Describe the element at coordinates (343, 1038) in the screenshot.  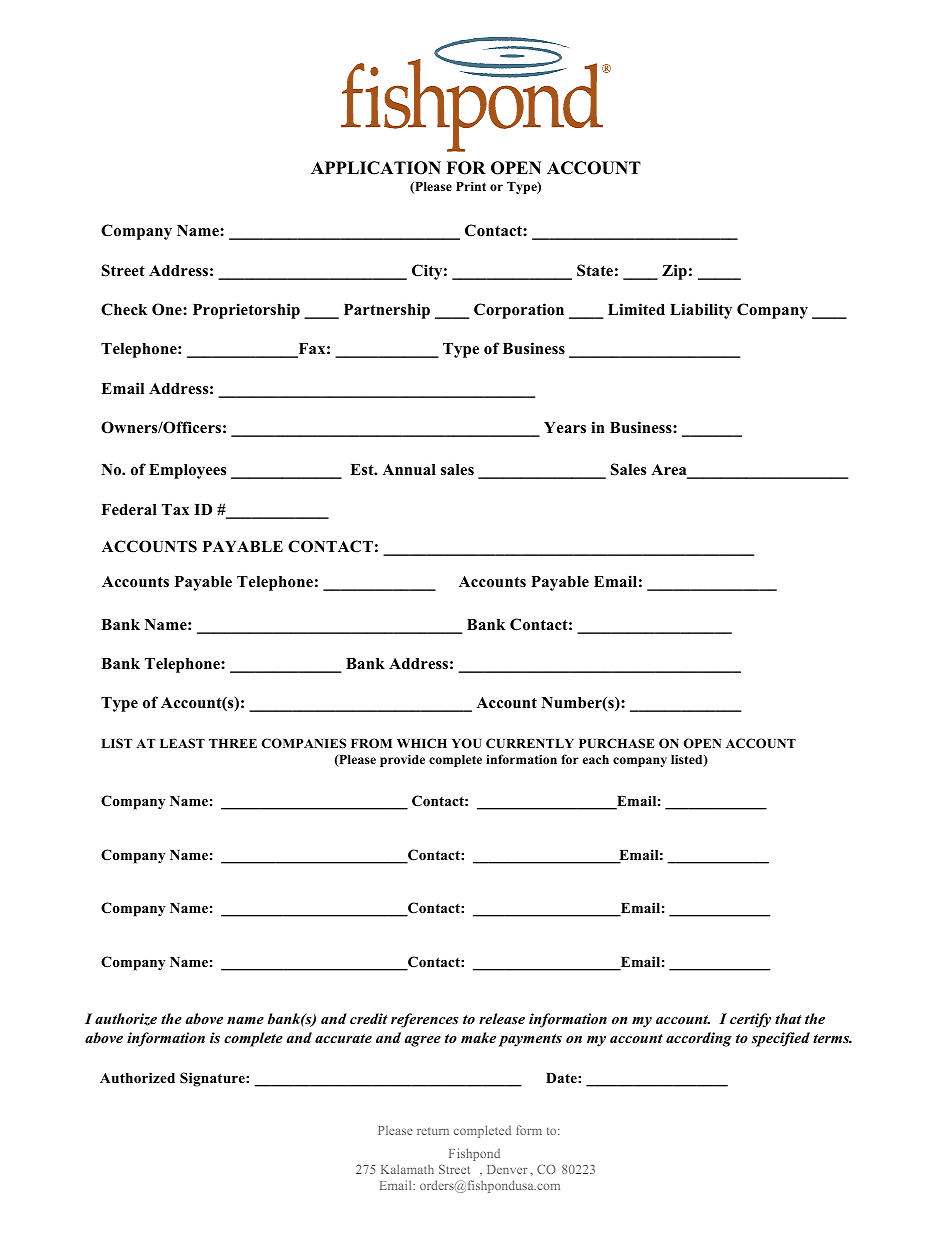
I see `accurate` at that location.
